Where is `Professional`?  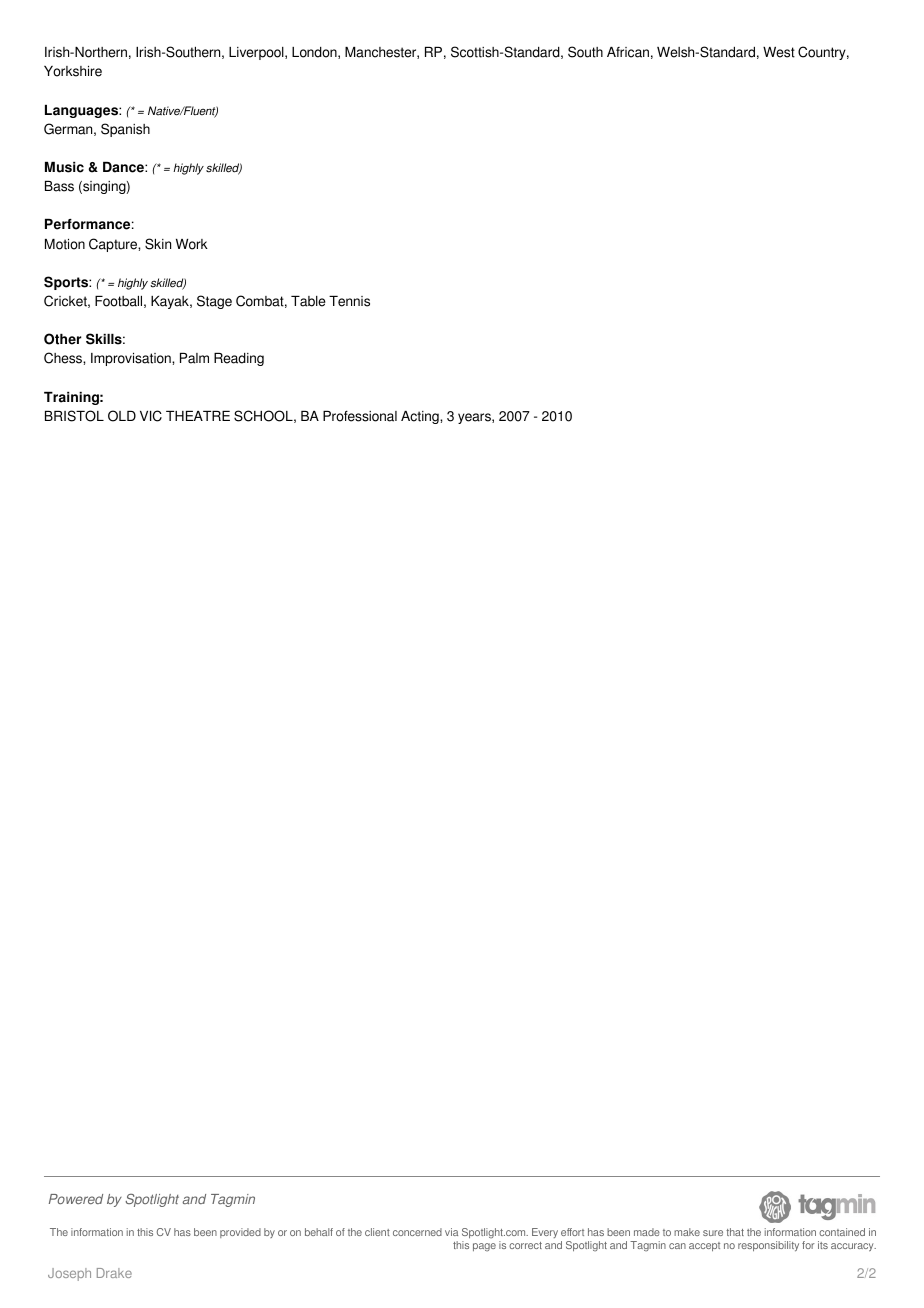
Professional is located at coordinates (360, 416).
